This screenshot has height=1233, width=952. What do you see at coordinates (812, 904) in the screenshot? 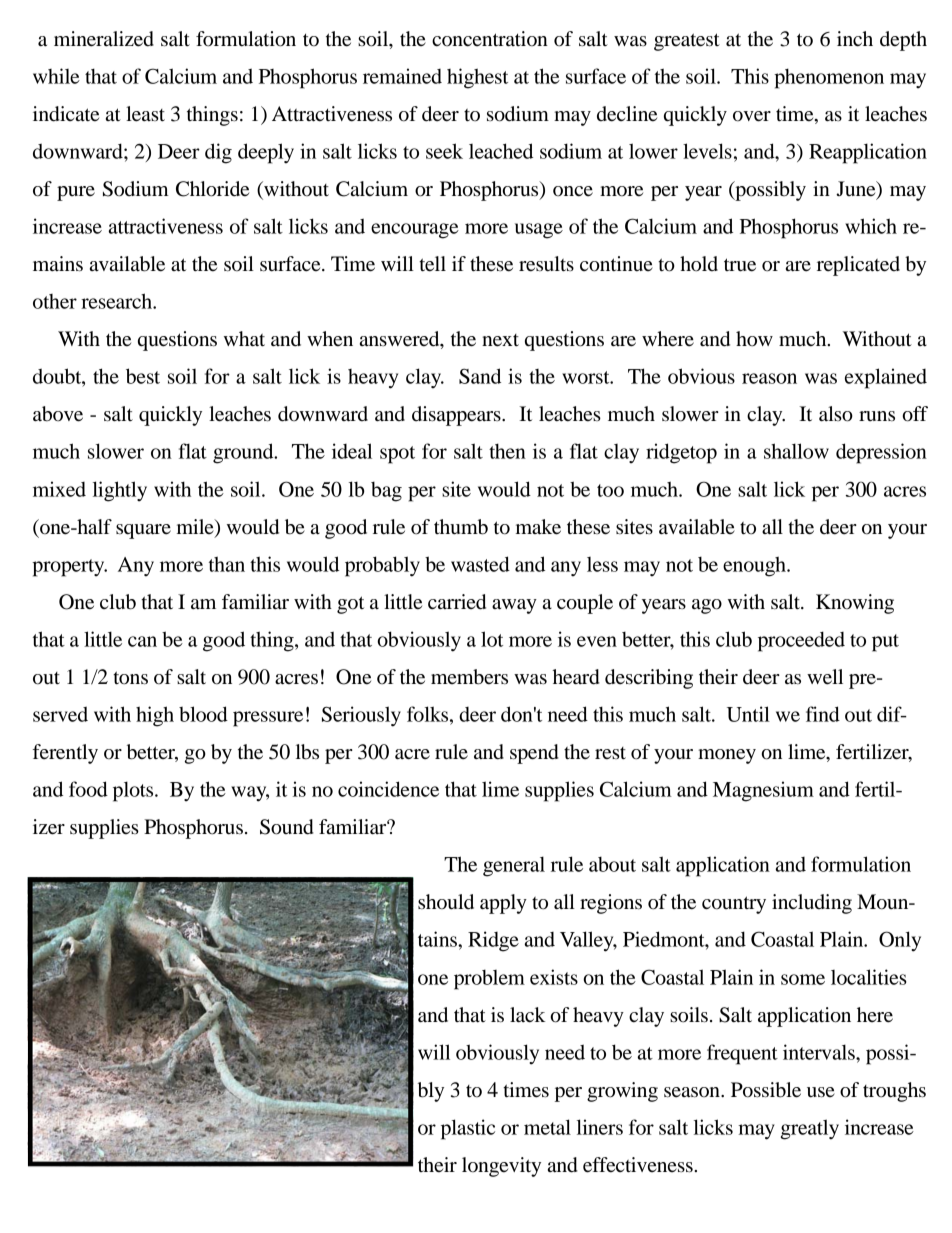
I see `including` at bounding box center [812, 904].
